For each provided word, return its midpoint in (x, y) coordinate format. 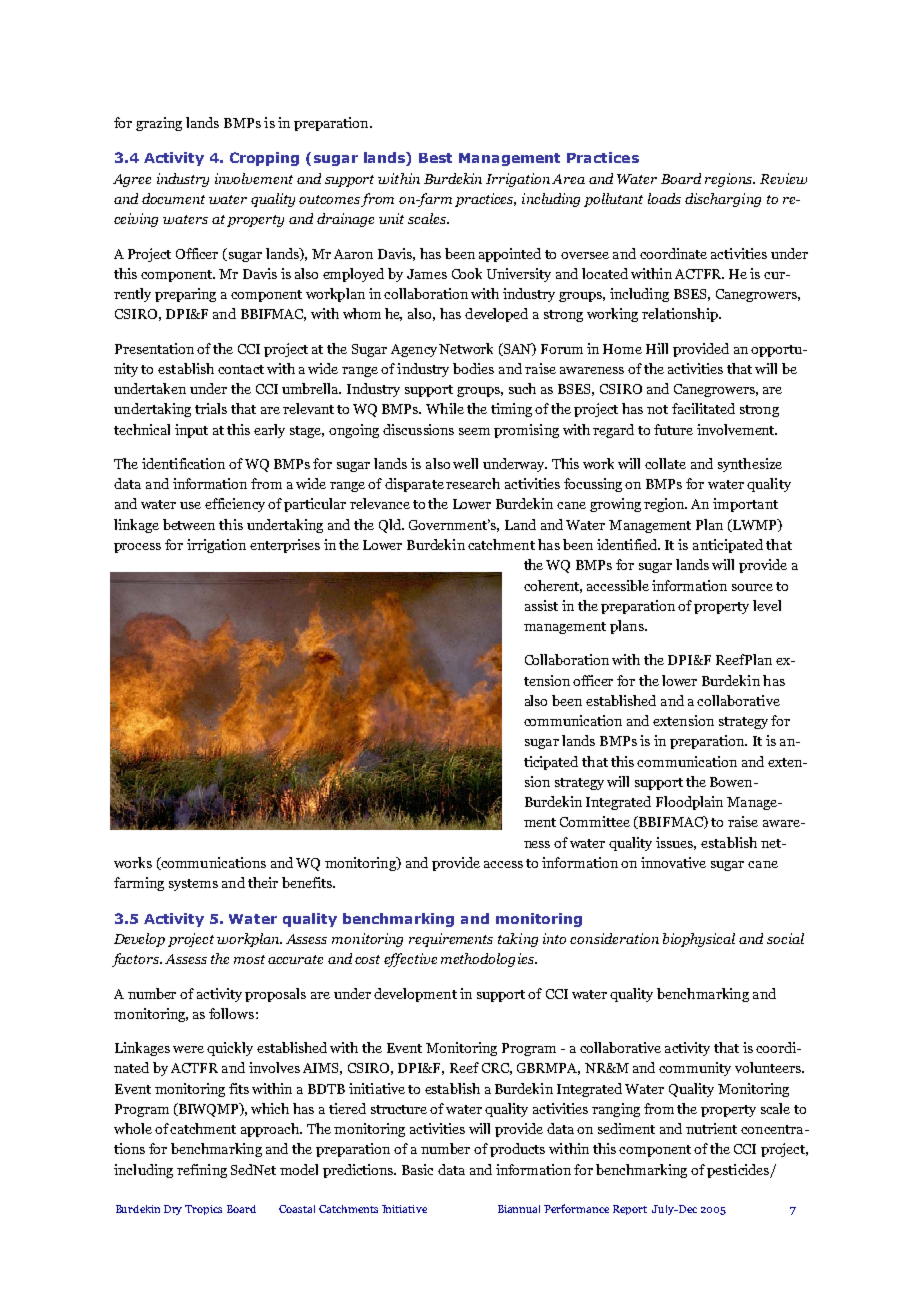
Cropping (264, 159)
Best (435, 158)
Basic (417, 1169)
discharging (723, 200)
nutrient (711, 1128)
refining (202, 1171)
